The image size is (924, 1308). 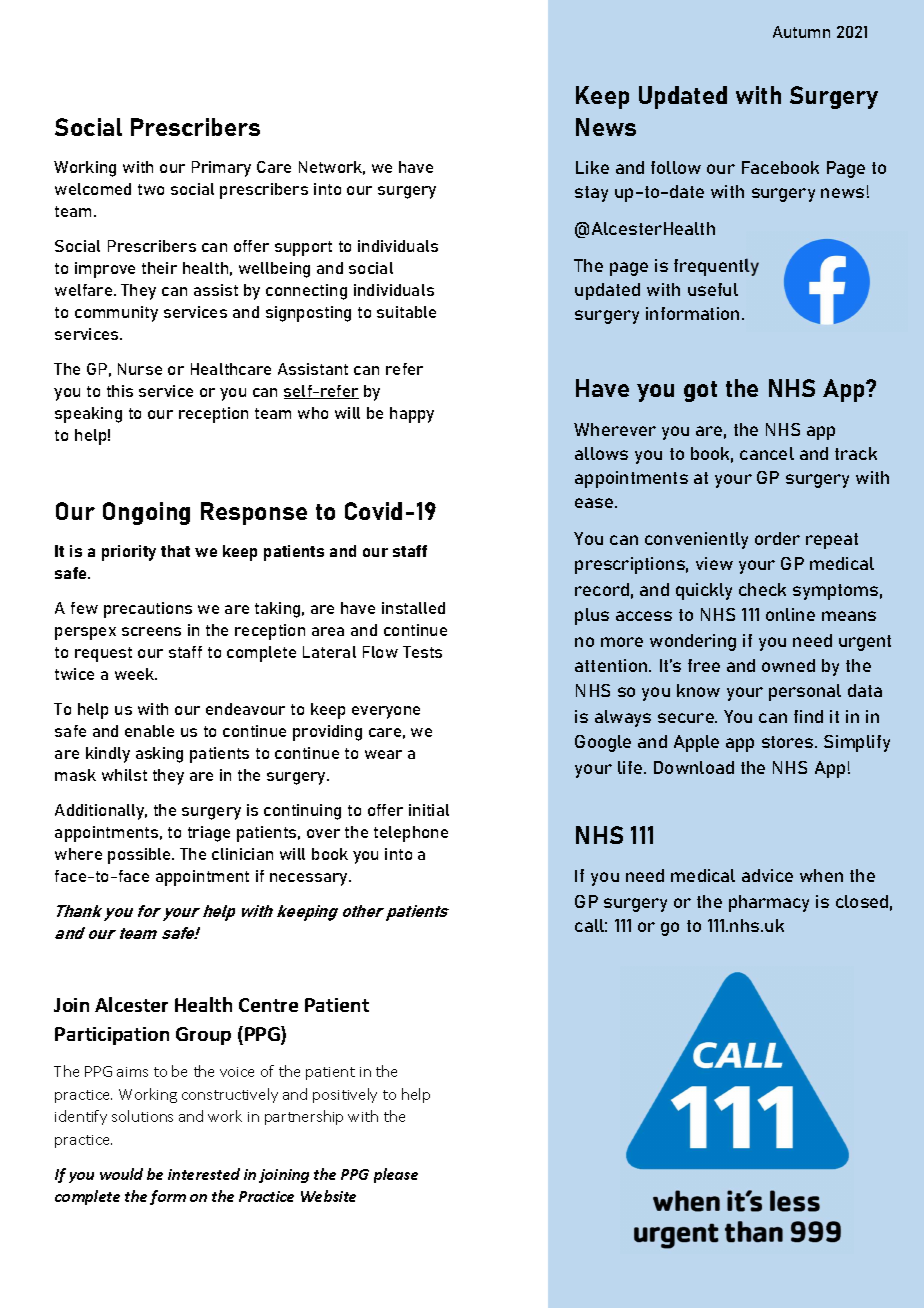 What do you see at coordinates (790, 614) in the screenshot?
I see `online` at bounding box center [790, 614].
